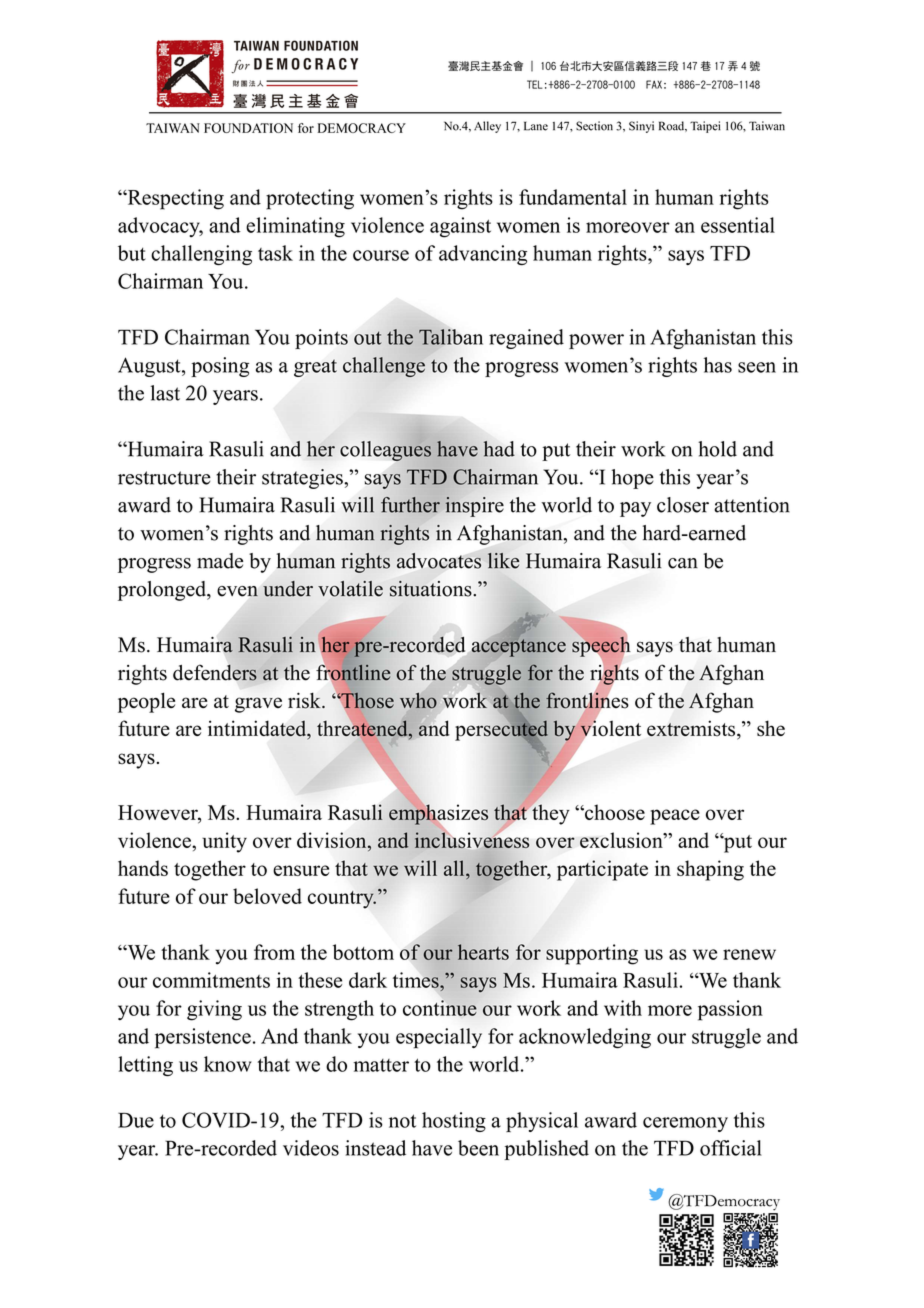 This document has height=1308, width=924. Describe the element at coordinates (224, 842) in the document. I see `unity` at that location.
